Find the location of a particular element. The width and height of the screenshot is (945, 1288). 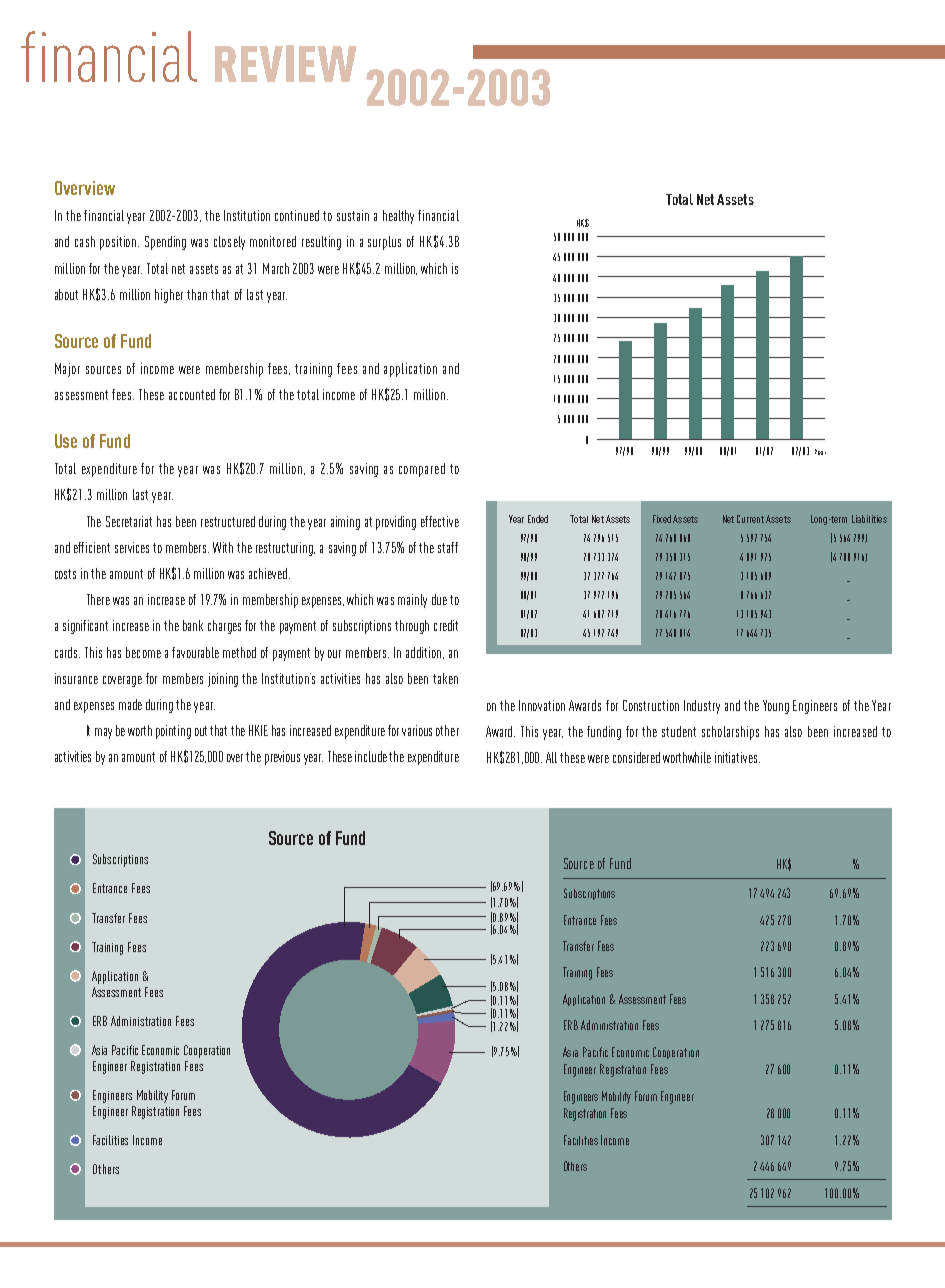

various is located at coordinates (417, 730).
